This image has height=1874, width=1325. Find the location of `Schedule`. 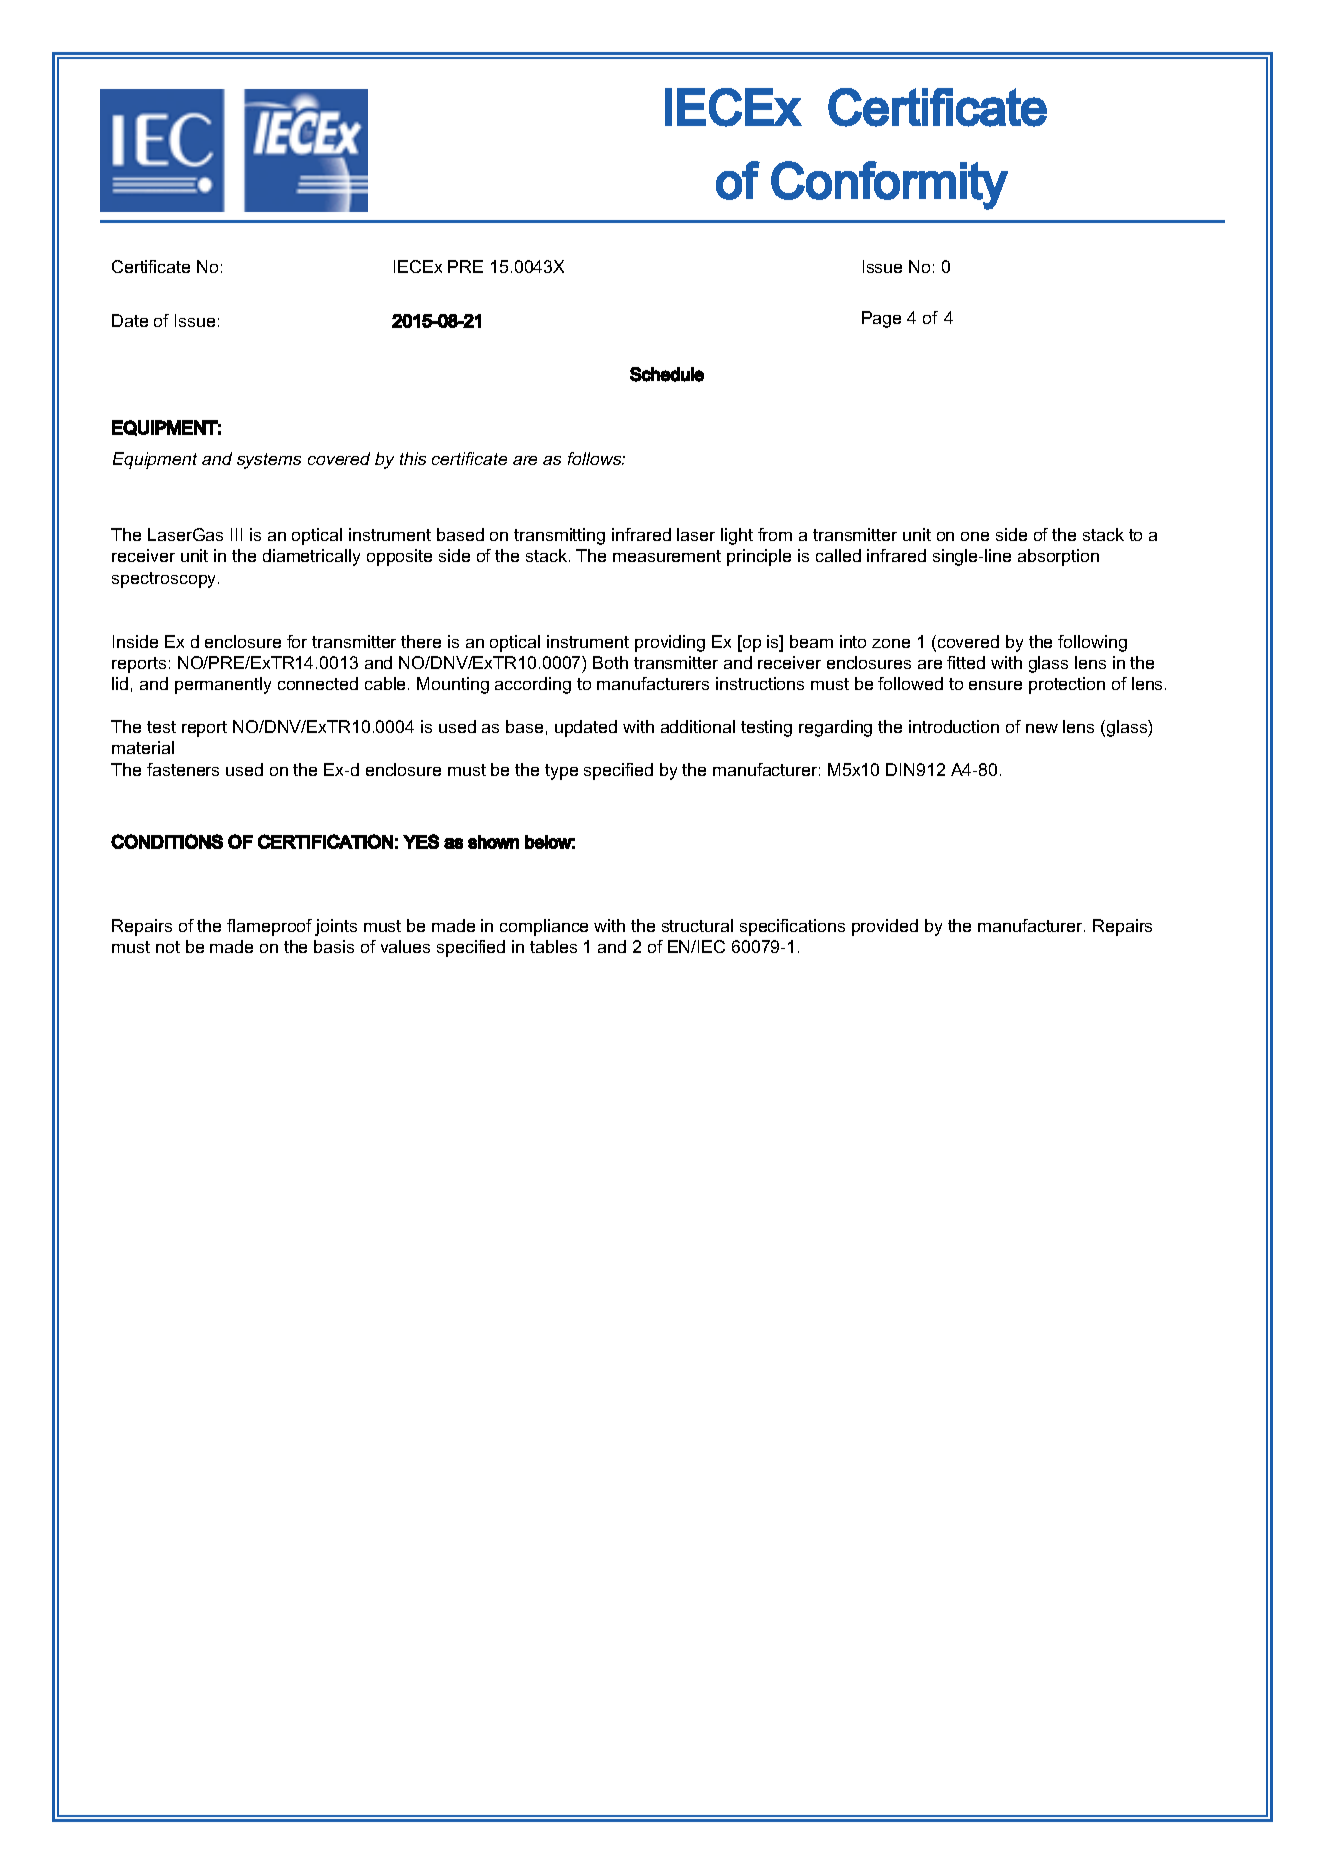

Schedule is located at coordinates (667, 374).
